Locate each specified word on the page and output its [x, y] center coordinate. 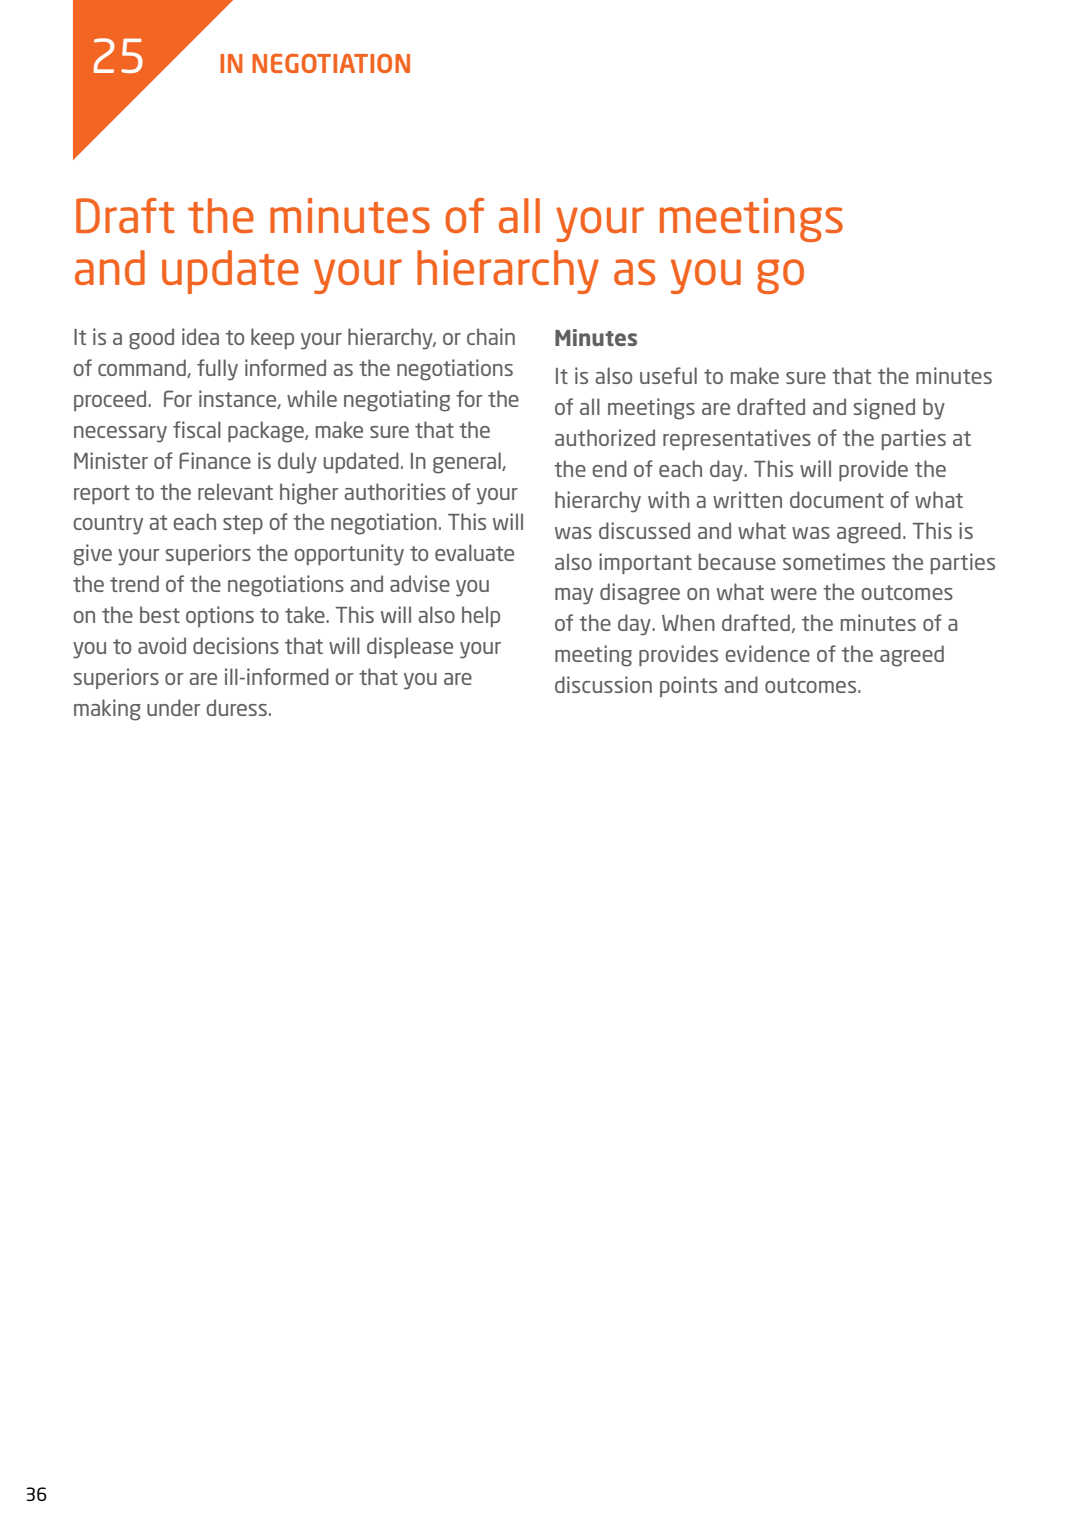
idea [200, 336]
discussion [603, 684]
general [468, 463]
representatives [737, 439]
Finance [215, 460]
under [173, 707]
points [688, 686]
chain [491, 336]
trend [134, 583]
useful [668, 375]
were [794, 594]
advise [420, 583]
